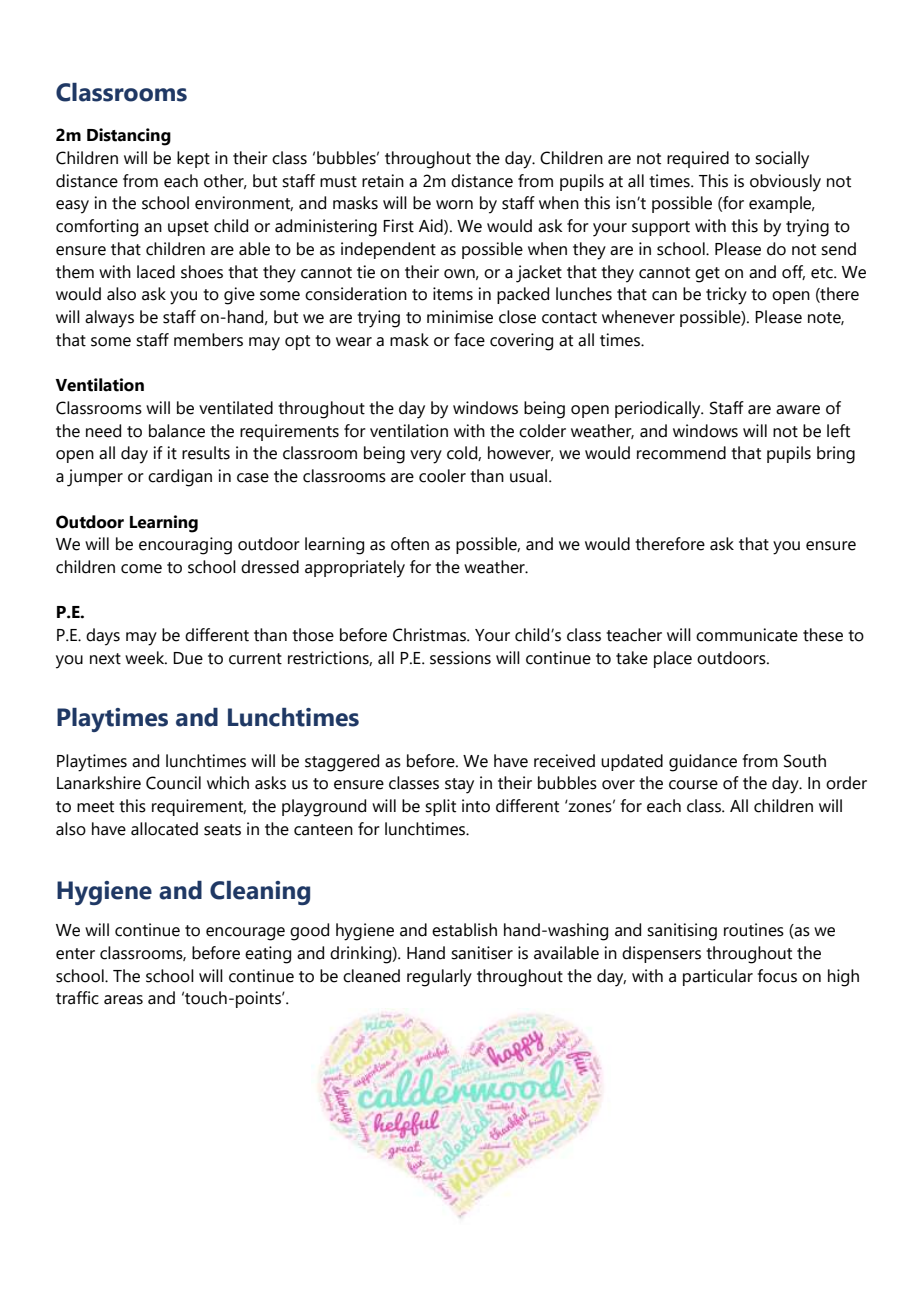  I want to click on regularly, so click(439, 978).
